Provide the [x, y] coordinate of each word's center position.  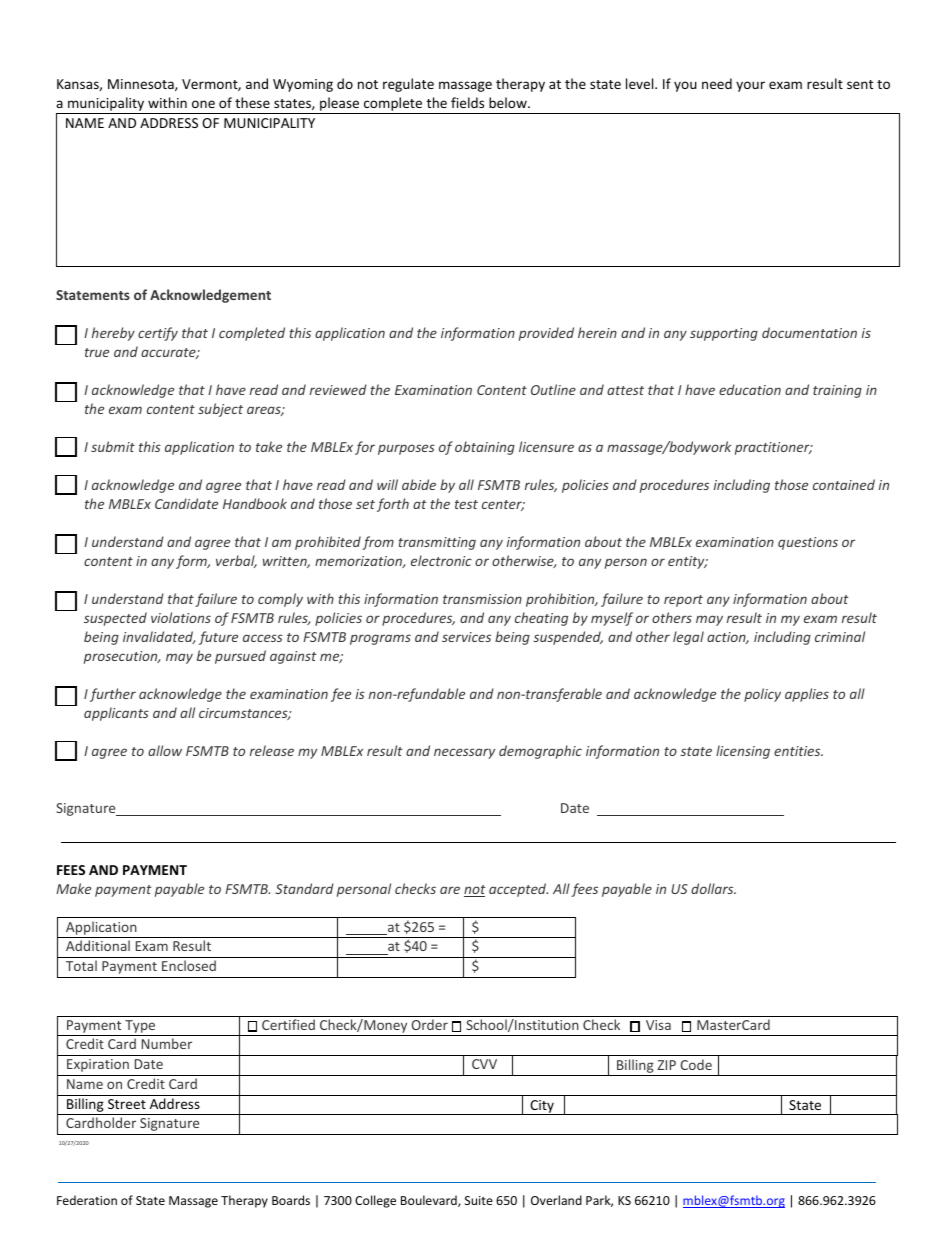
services [466, 637]
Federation [87, 1200]
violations [181, 617]
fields [467, 102]
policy [762, 695]
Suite [479, 1200]
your [750, 86]
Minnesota [142, 85]
